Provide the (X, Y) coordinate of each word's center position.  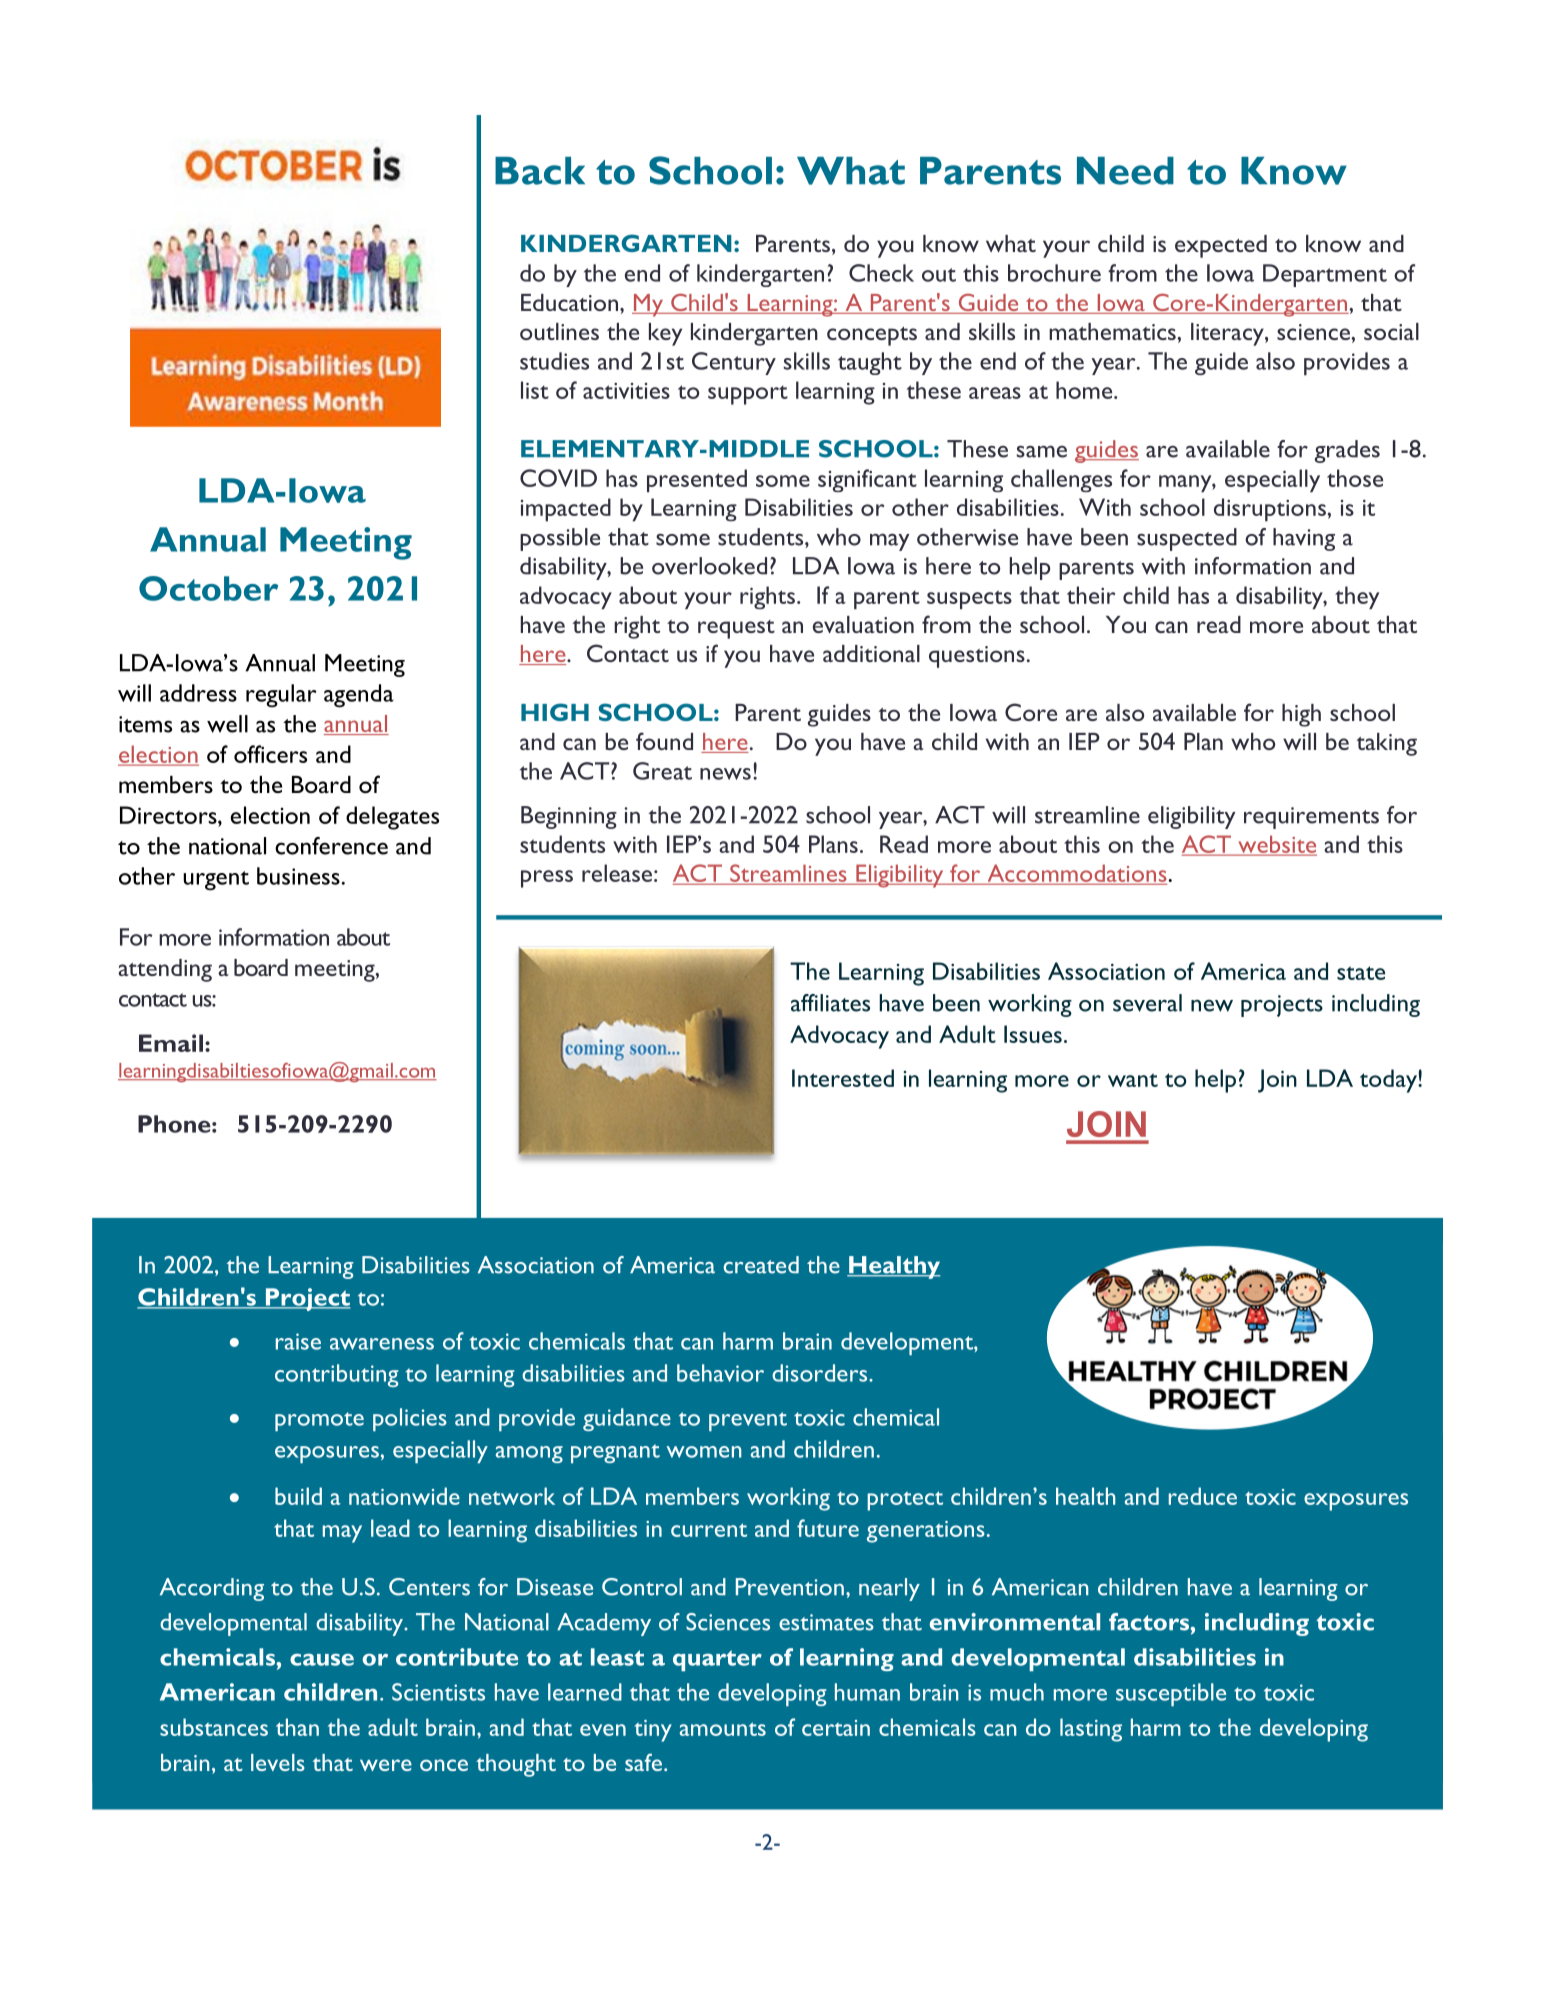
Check (881, 273)
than (297, 1727)
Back (540, 171)
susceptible (1171, 1694)
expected (1221, 246)
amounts (723, 1729)
